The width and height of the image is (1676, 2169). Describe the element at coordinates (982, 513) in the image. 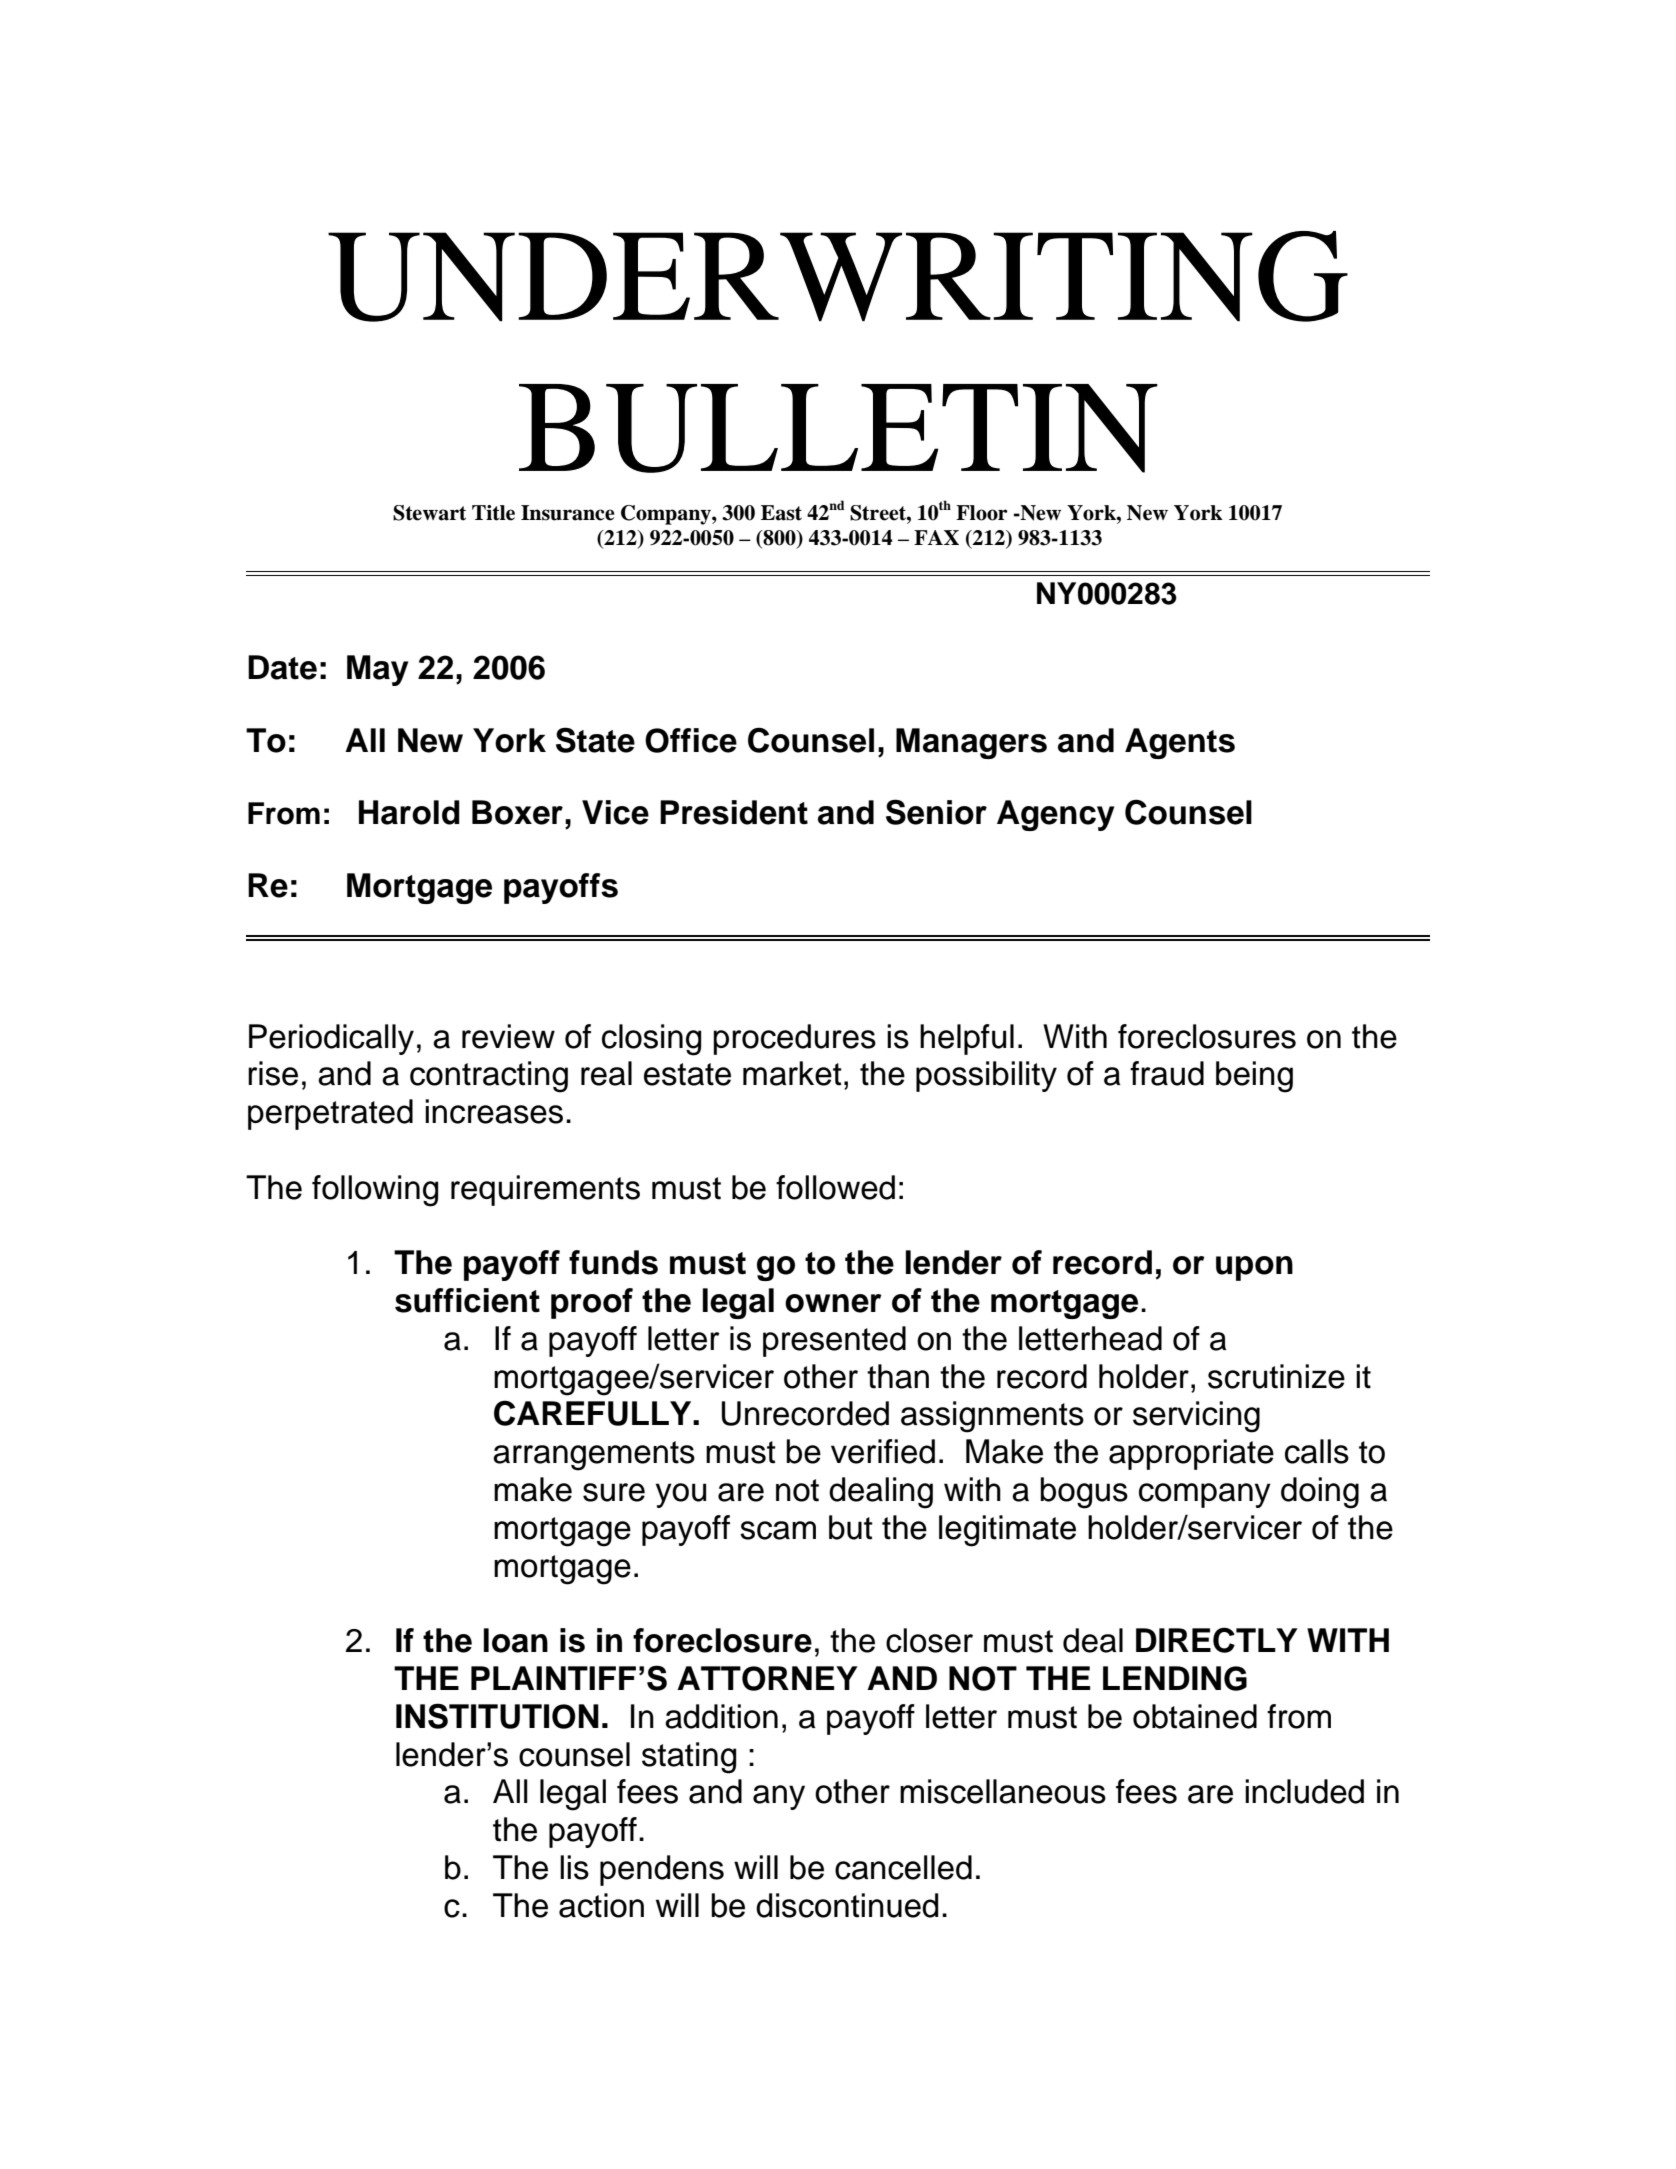

I see `Floor` at that location.
